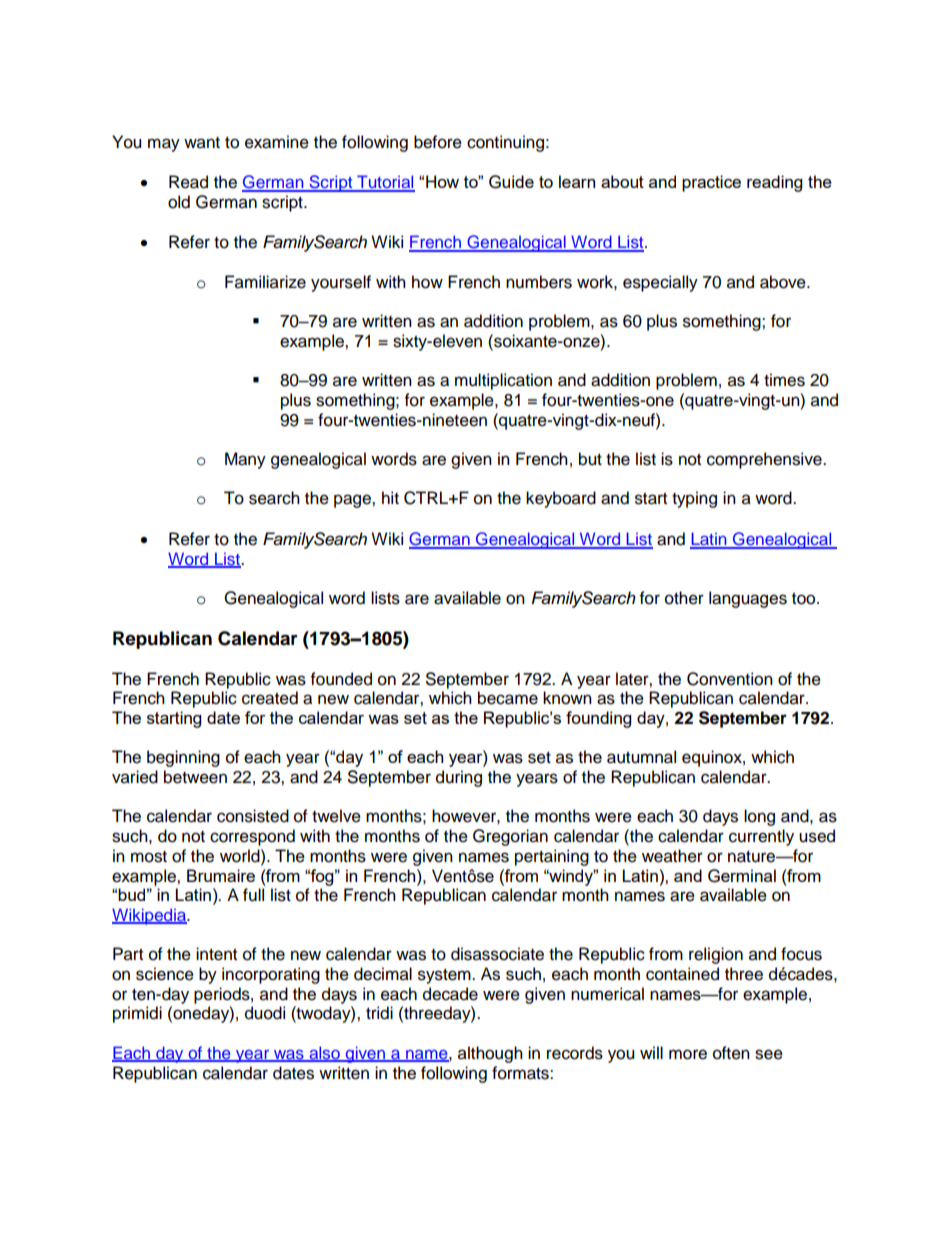 The height and width of the screenshot is (1233, 952). What do you see at coordinates (765, 460) in the screenshot?
I see `comprehensive` at bounding box center [765, 460].
